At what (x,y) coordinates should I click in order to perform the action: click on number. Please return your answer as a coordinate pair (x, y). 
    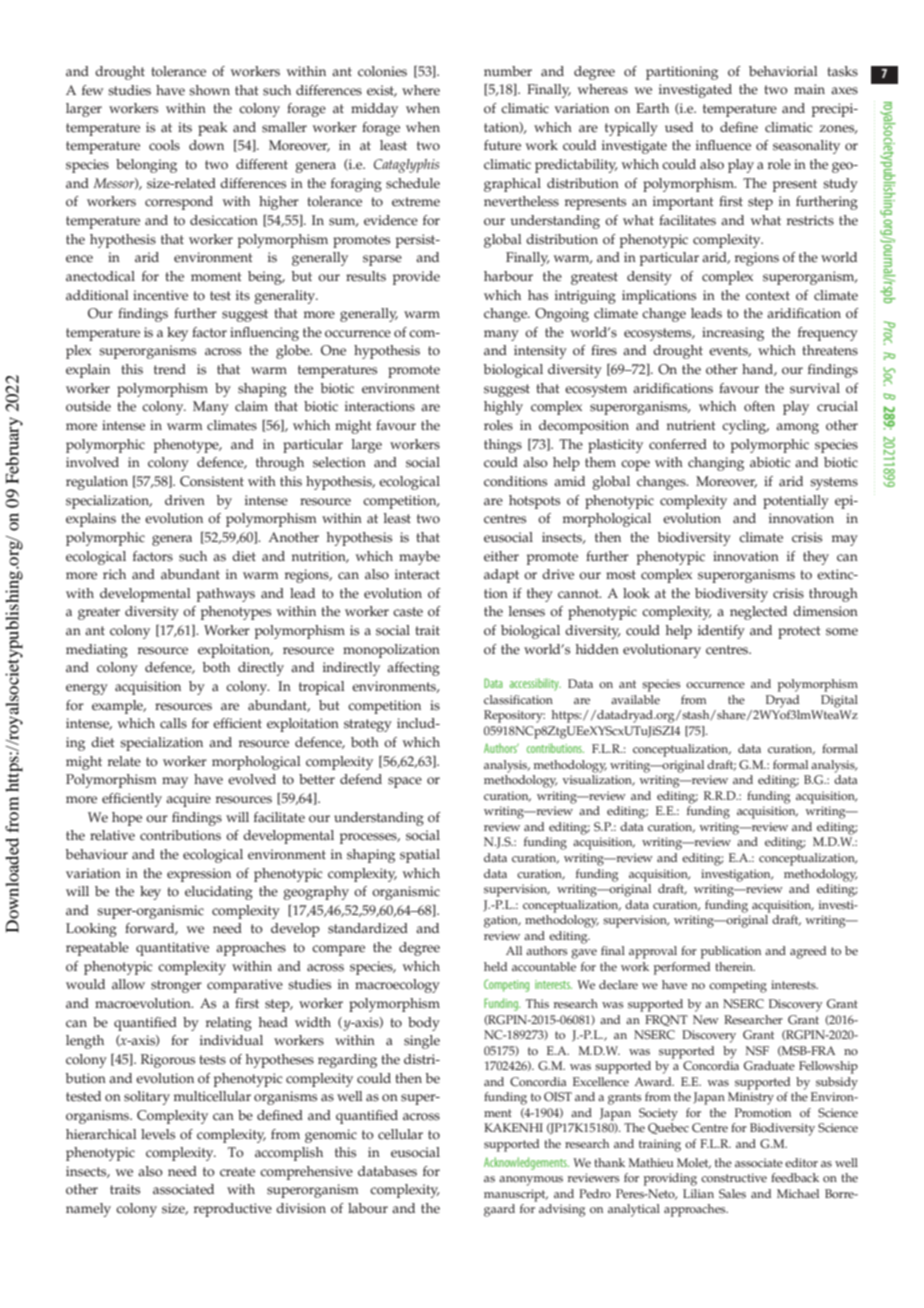
    Looking at the image, I should click on (508, 71).
